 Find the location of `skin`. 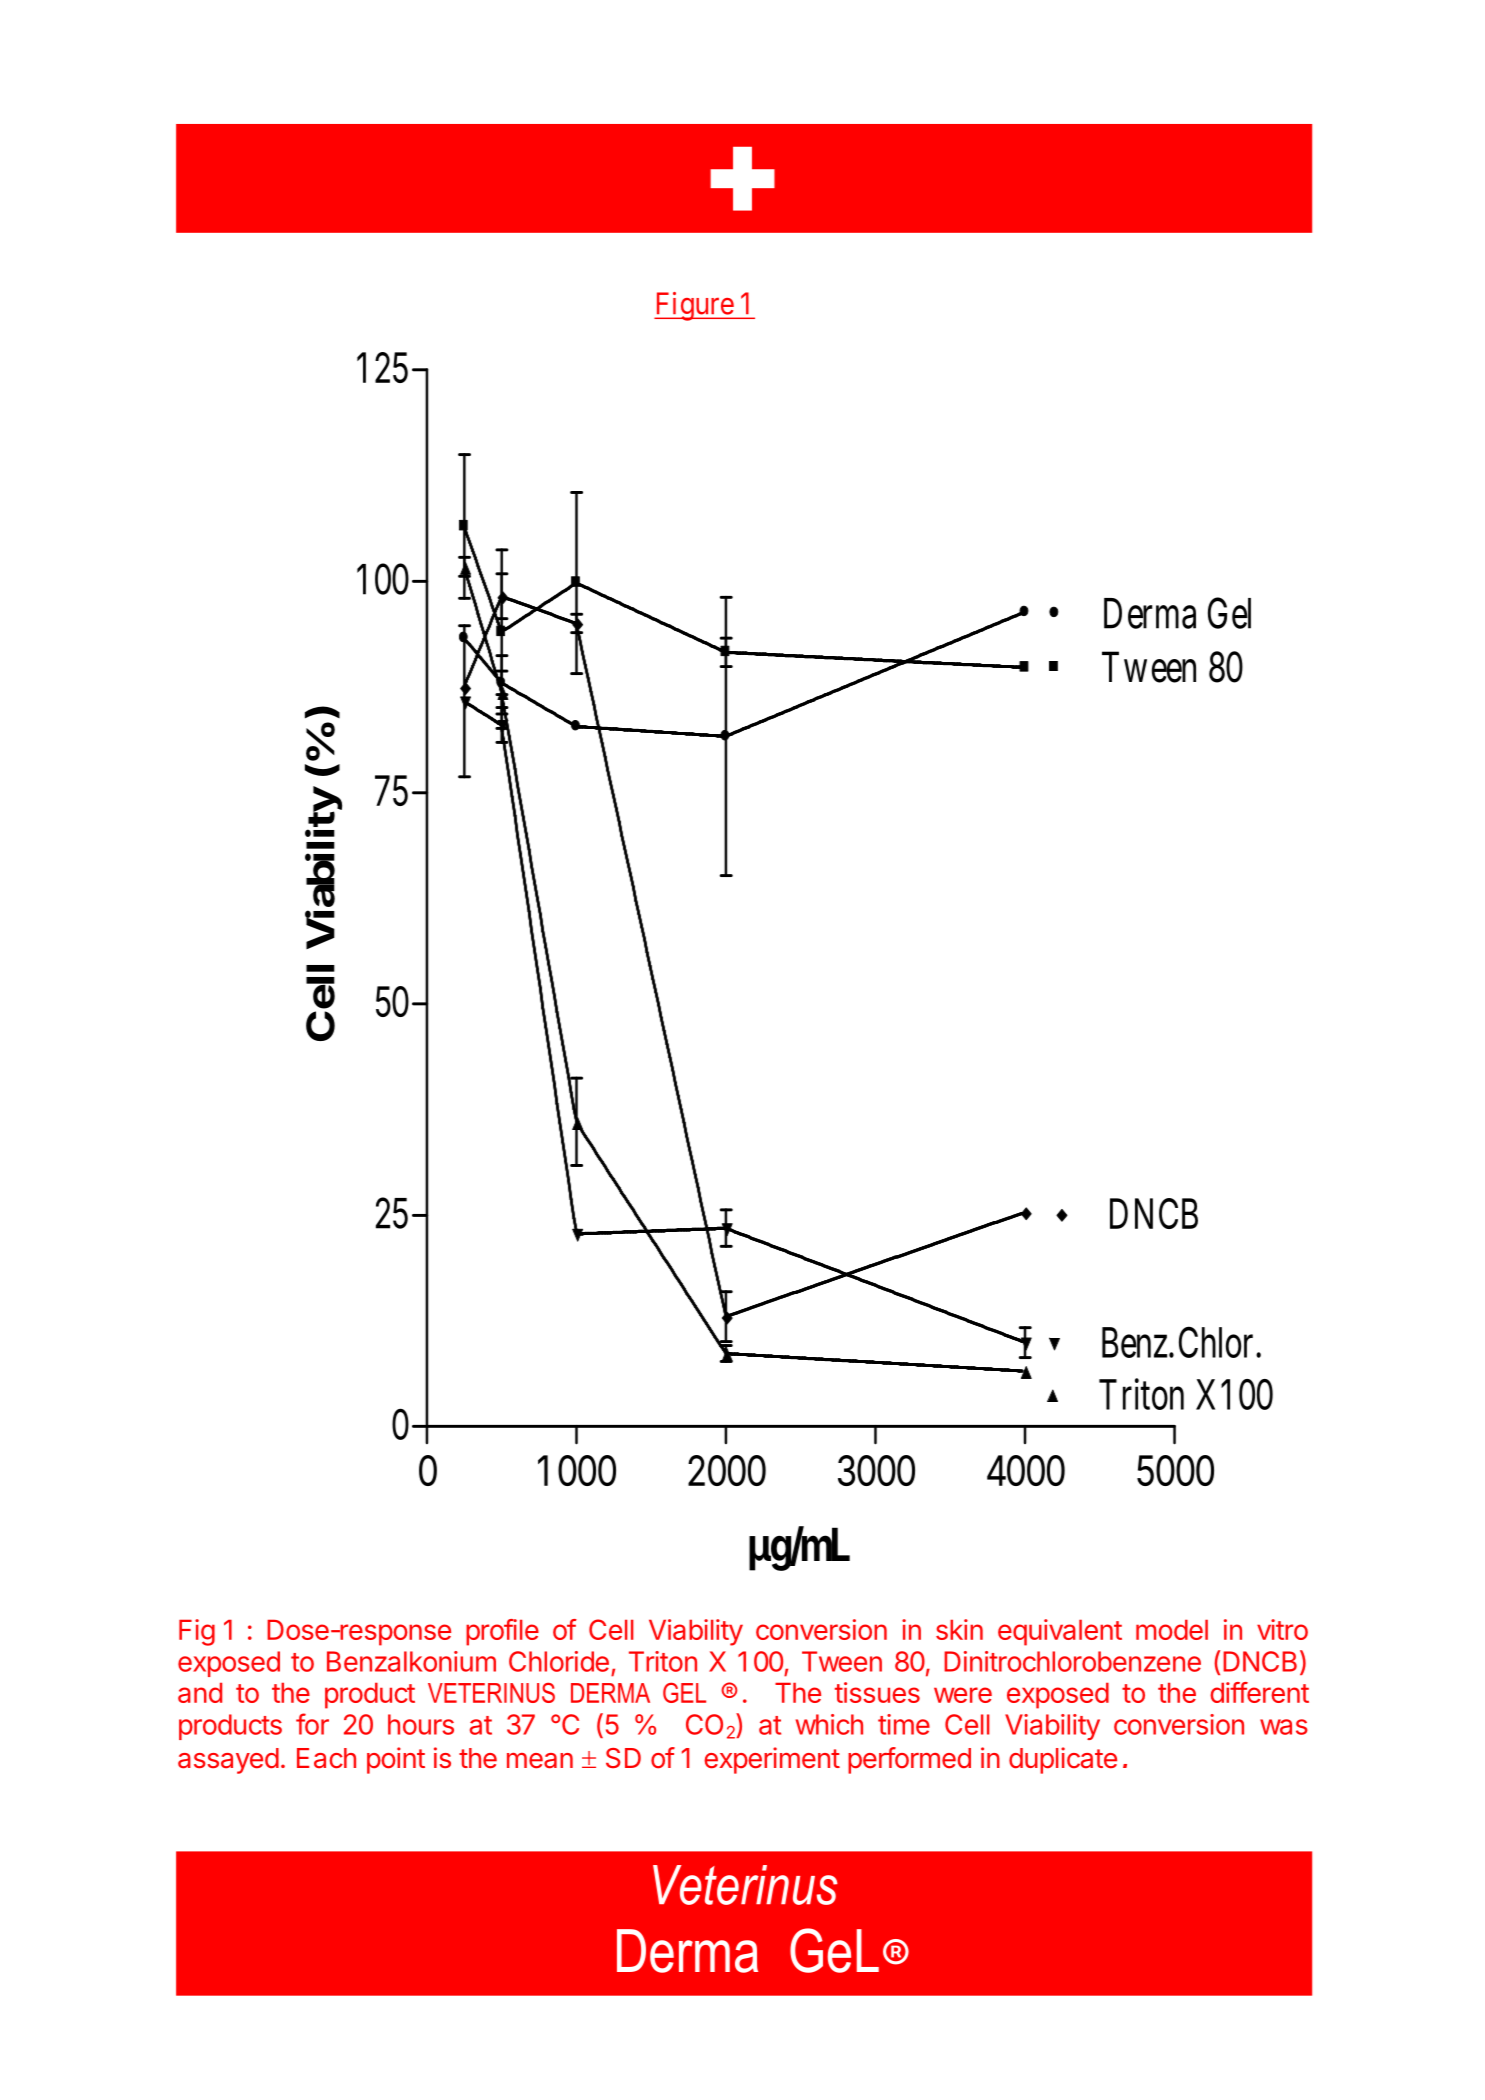

skin is located at coordinates (959, 1629).
